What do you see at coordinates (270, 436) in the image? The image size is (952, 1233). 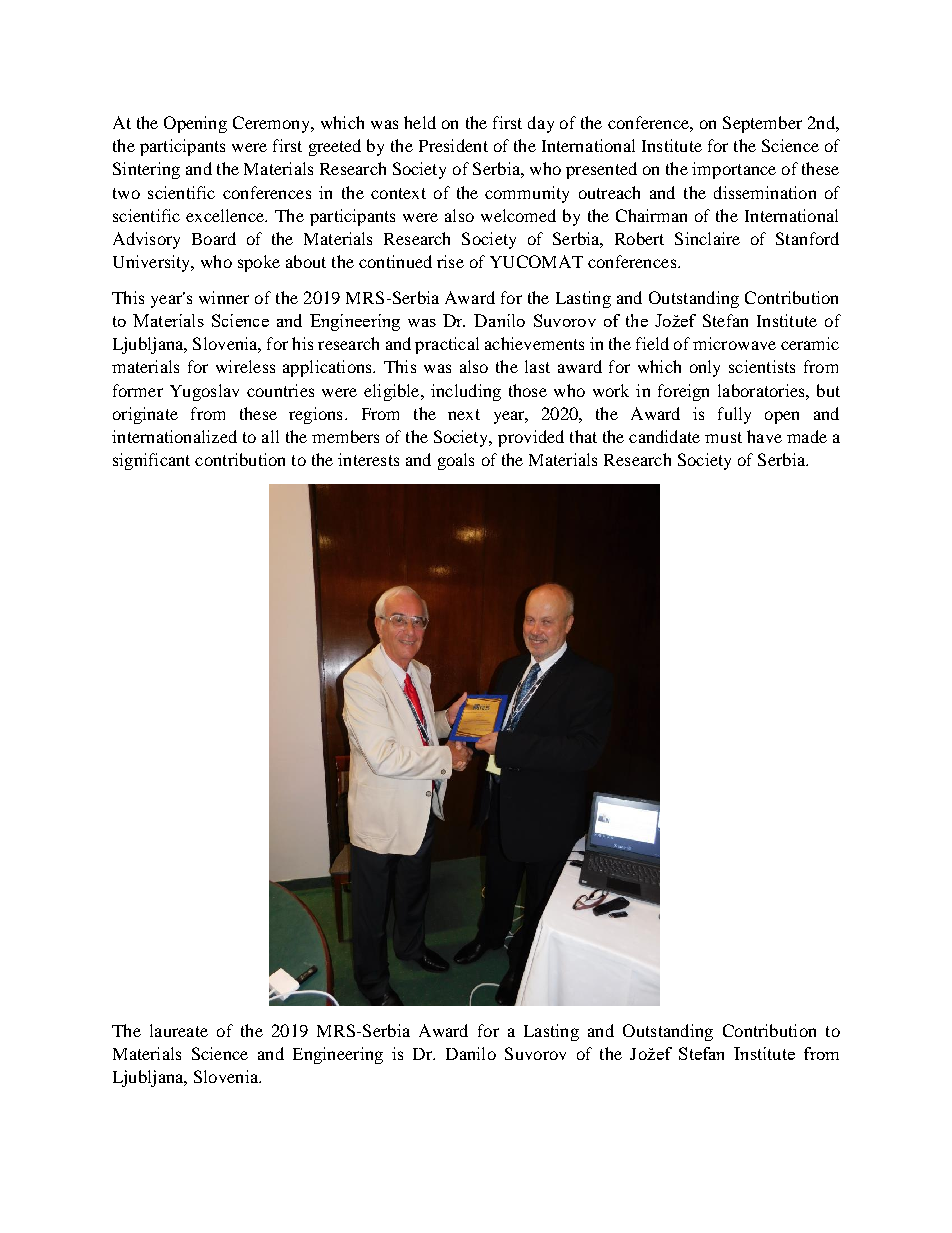 I see `all` at bounding box center [270, 436].
